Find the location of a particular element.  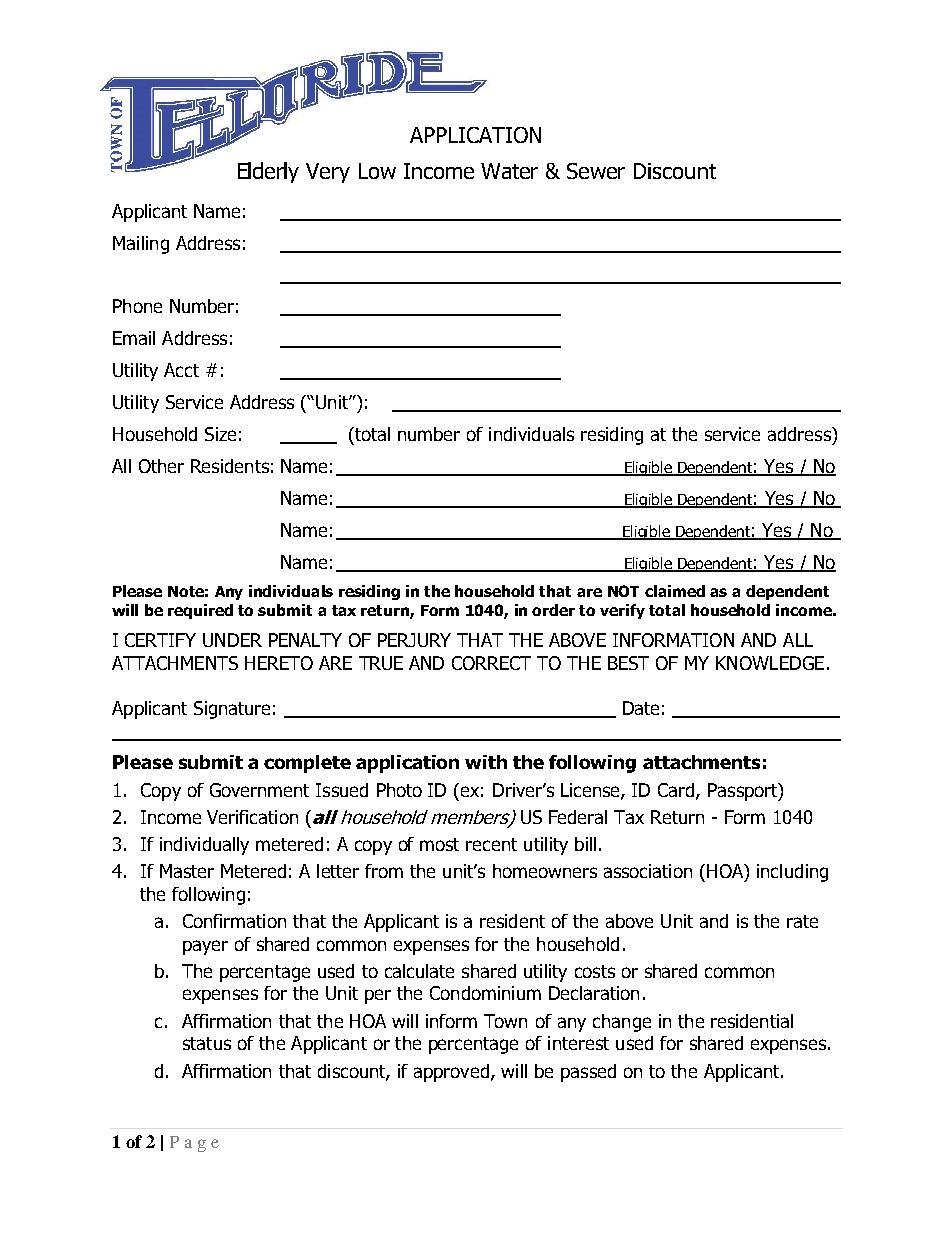

Water is located at coordinates (509, 171).
